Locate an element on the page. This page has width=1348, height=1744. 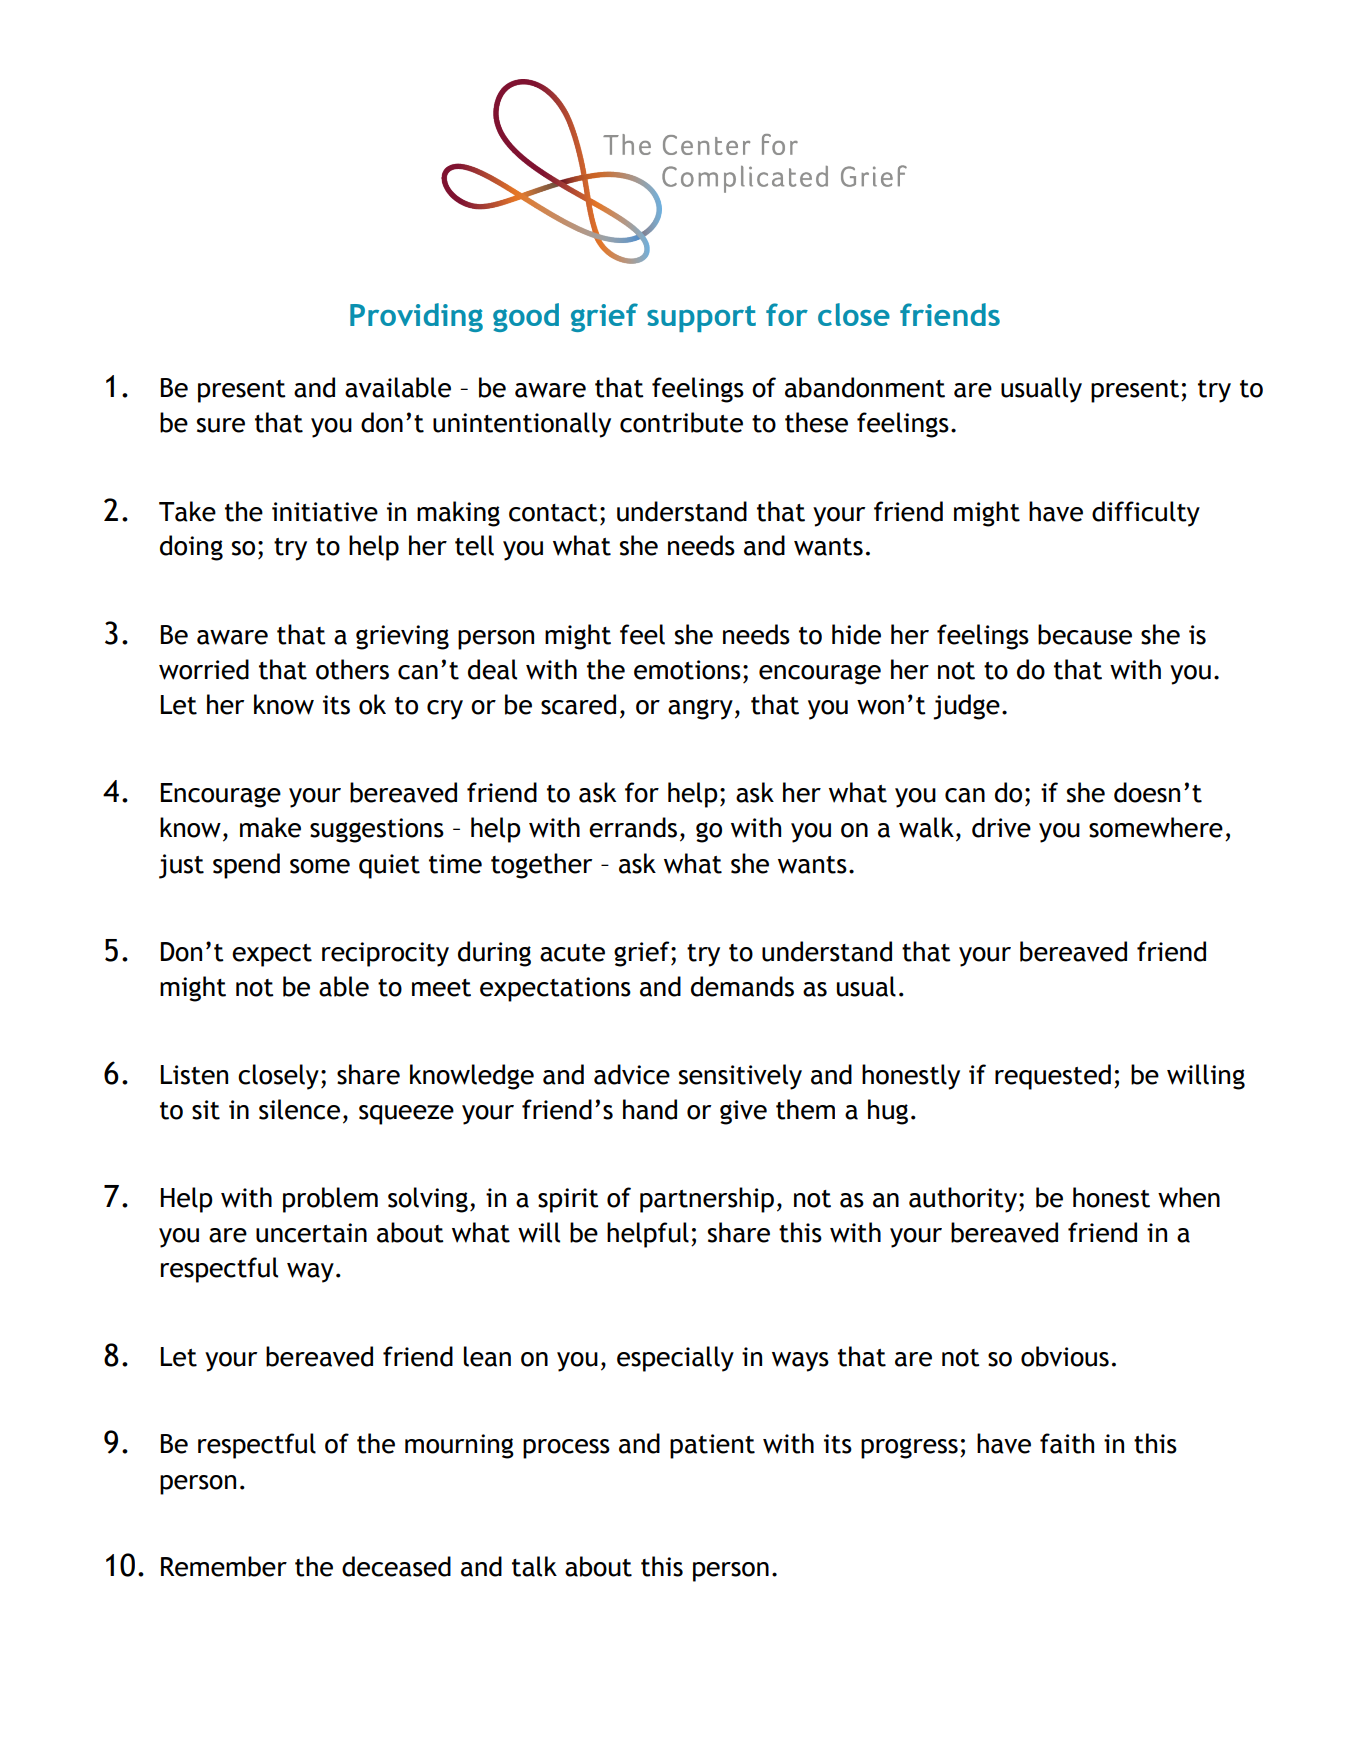
hand is located at coordinates (650, 1109).
